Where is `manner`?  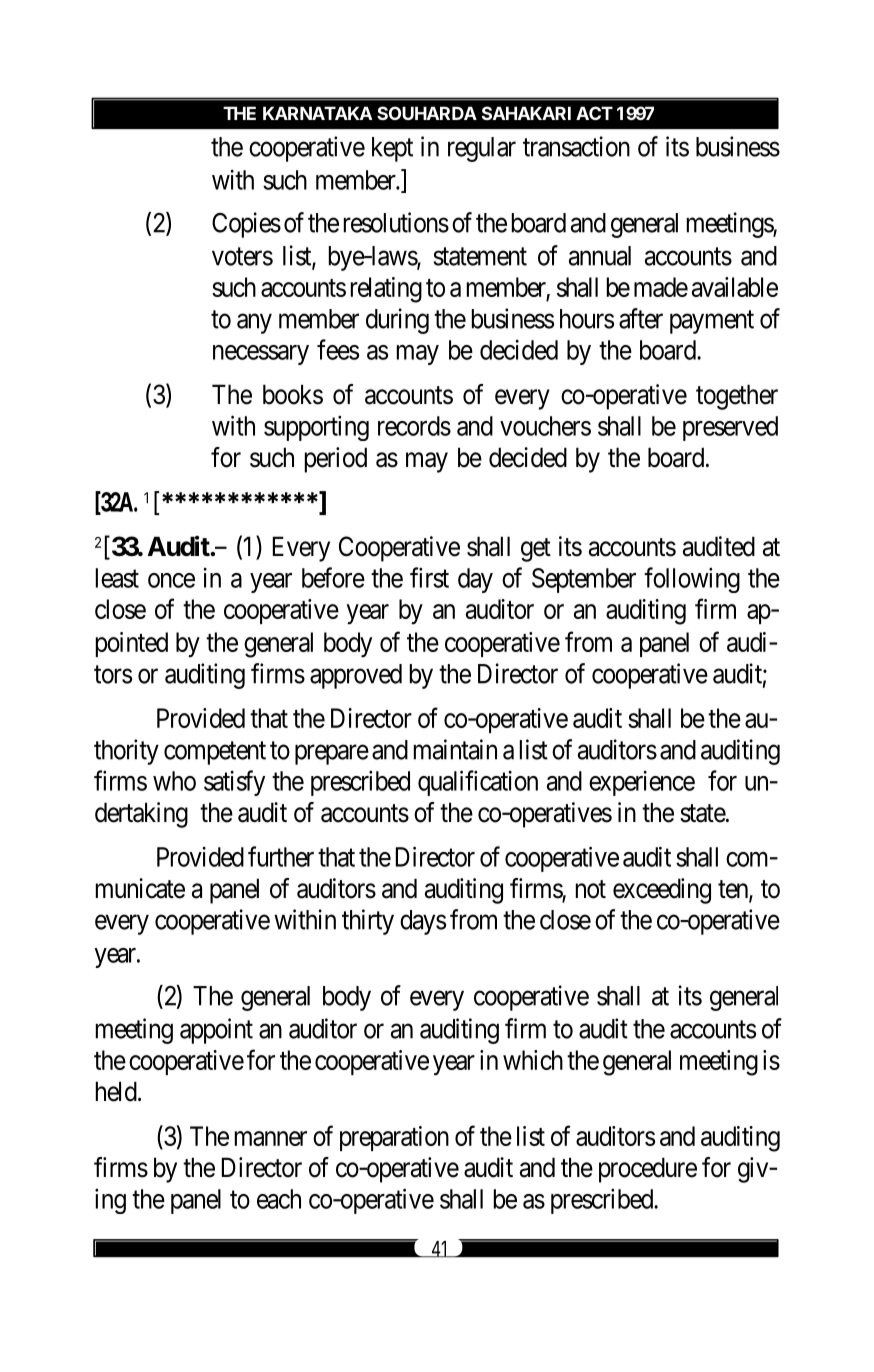 manner is located at coordinates (271, 1138).
